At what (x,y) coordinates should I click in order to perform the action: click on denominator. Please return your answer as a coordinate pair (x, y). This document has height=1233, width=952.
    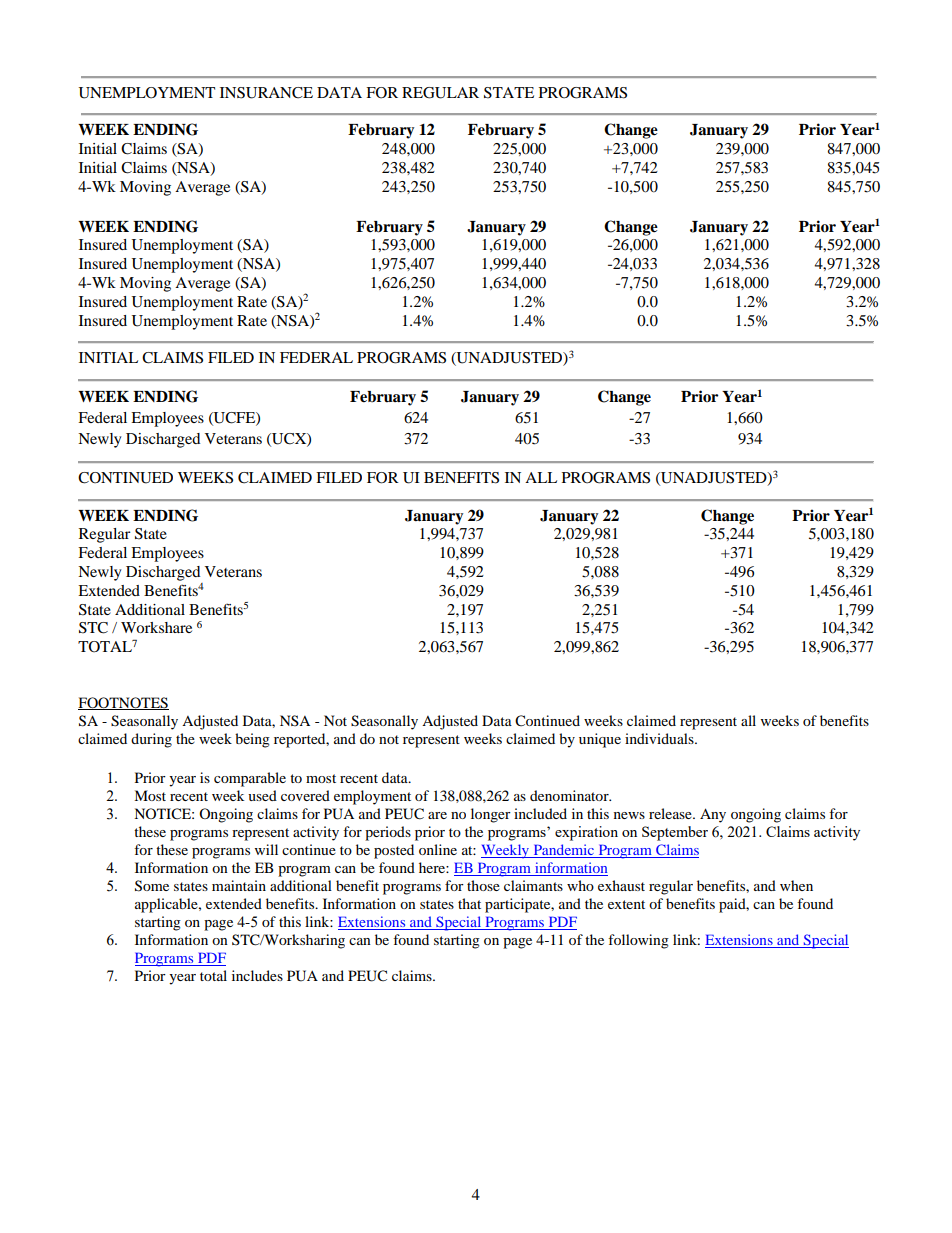
    Looking at the image, I should click on (570, 795).
